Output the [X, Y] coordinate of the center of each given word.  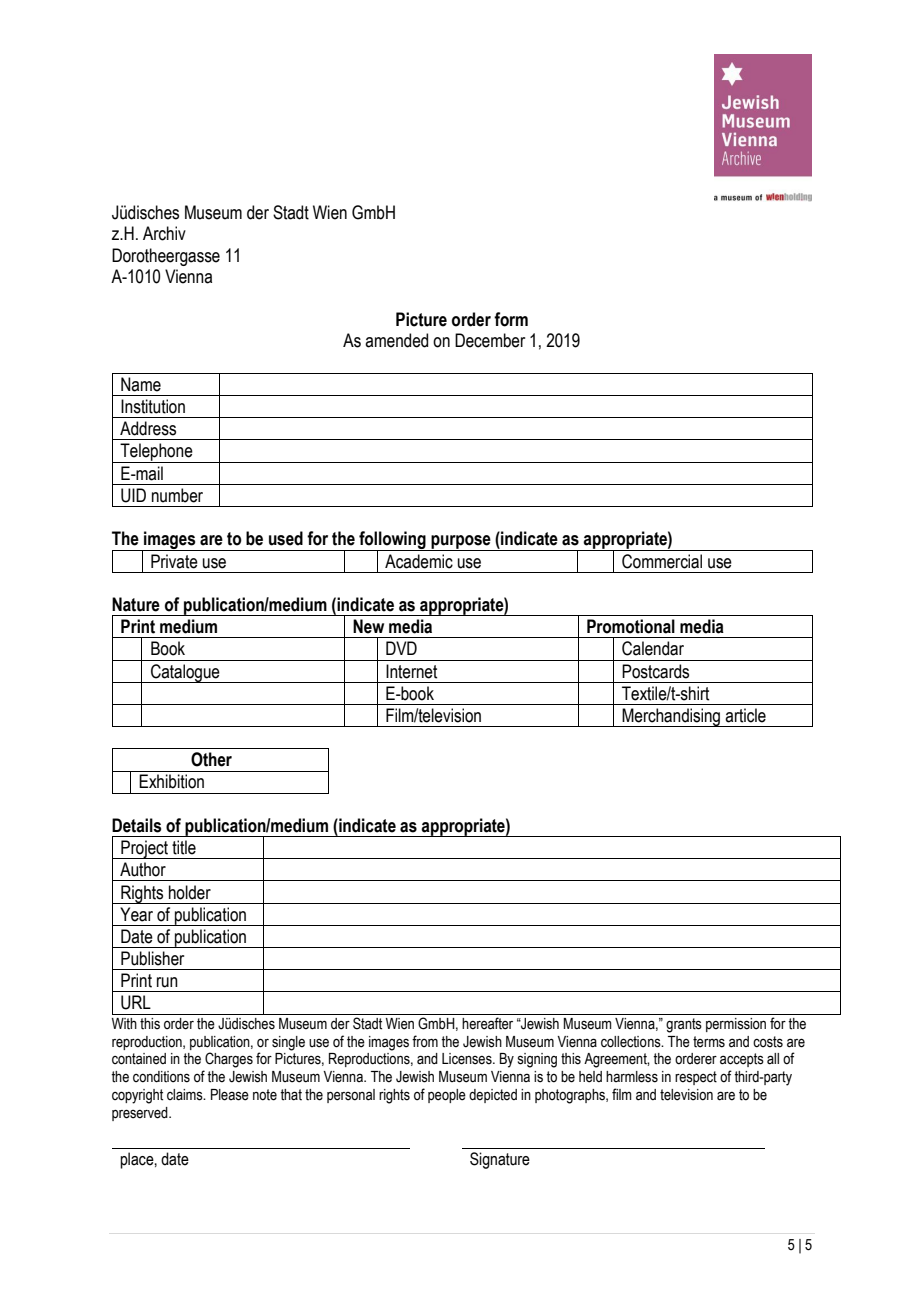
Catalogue [185, 673]
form [511, 319]
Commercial [662, 561]
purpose [461, 543]
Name [141, 384]
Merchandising [671, 717]
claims [186, 1095]
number [177, 495]
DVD [401, 648]
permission [736, 1025]
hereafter [487, 1023]
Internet [411, 671]
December [490, 340]
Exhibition [171, 781]
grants [684, 1025]
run [167, 982]
